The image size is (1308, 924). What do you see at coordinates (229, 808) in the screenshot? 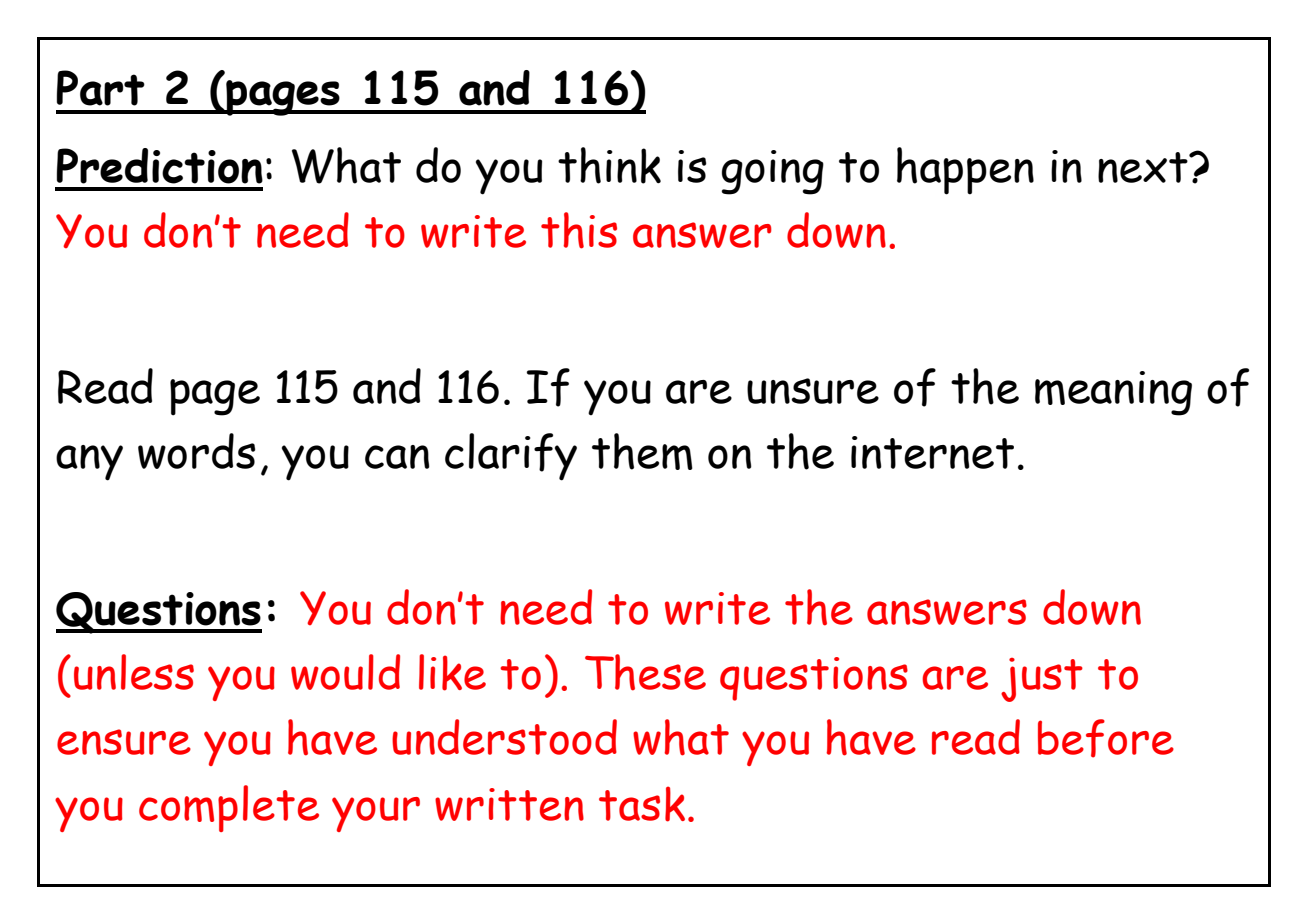
I see `complete` at bounding box center [229, 808].
